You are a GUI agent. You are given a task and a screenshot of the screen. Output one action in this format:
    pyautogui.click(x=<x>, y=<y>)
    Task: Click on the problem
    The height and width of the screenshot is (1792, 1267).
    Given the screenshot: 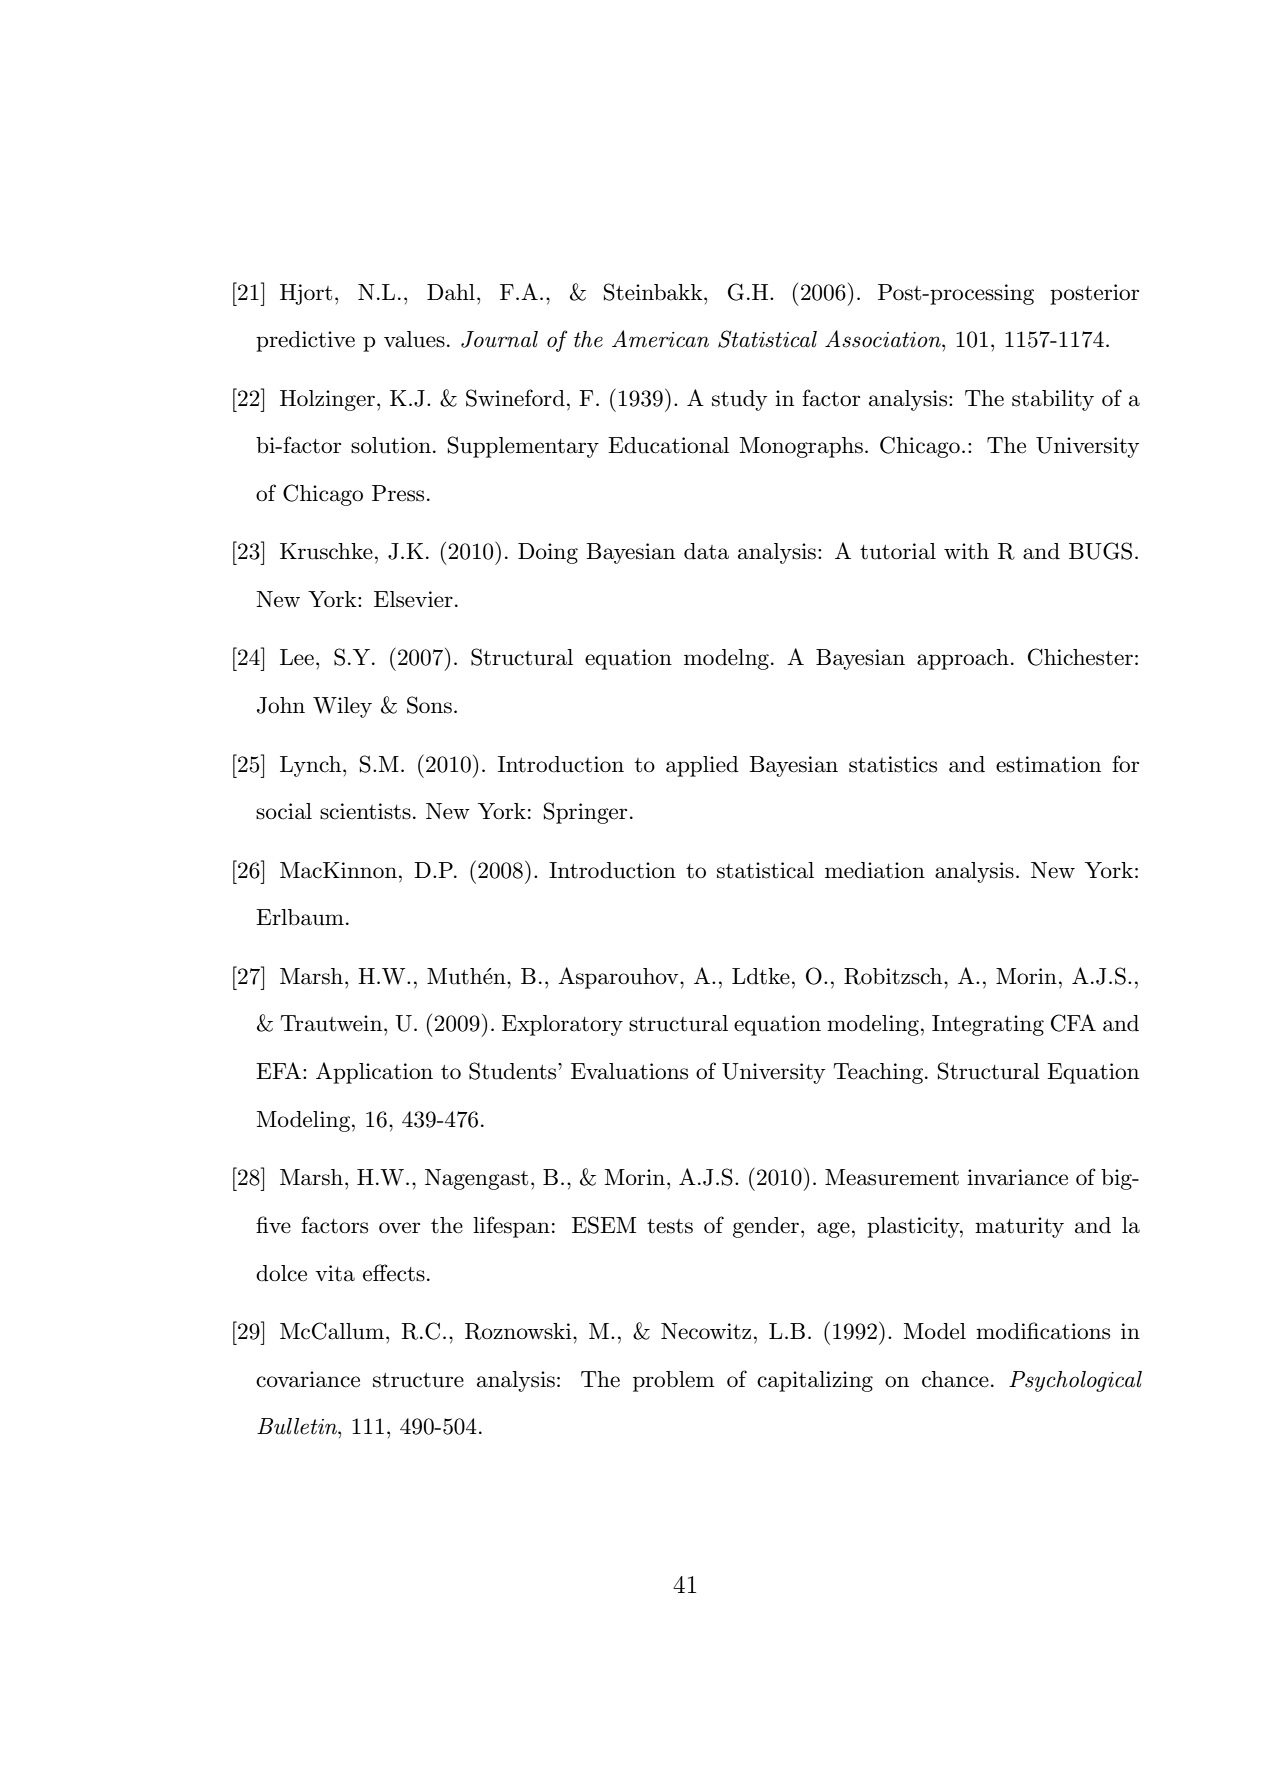 What is the action you would take?
    pyautogui.click(x=674, y=1381)
